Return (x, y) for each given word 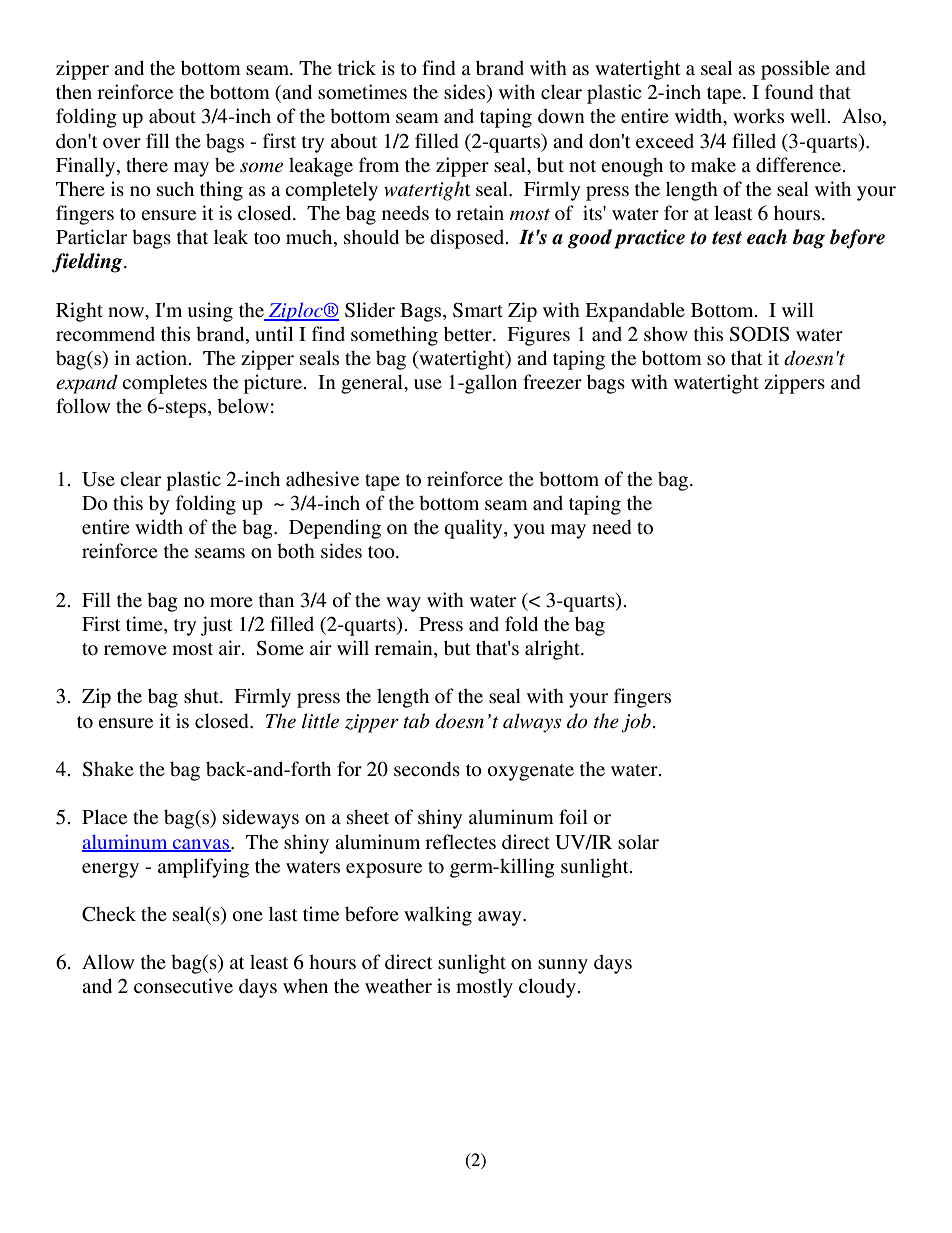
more (231, 602)
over (122, 143)
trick (357, 67)
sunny (563, 966)
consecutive (183, 986)
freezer (552, 382)
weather (398, 986)
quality (474, 529)
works (758, 116)
